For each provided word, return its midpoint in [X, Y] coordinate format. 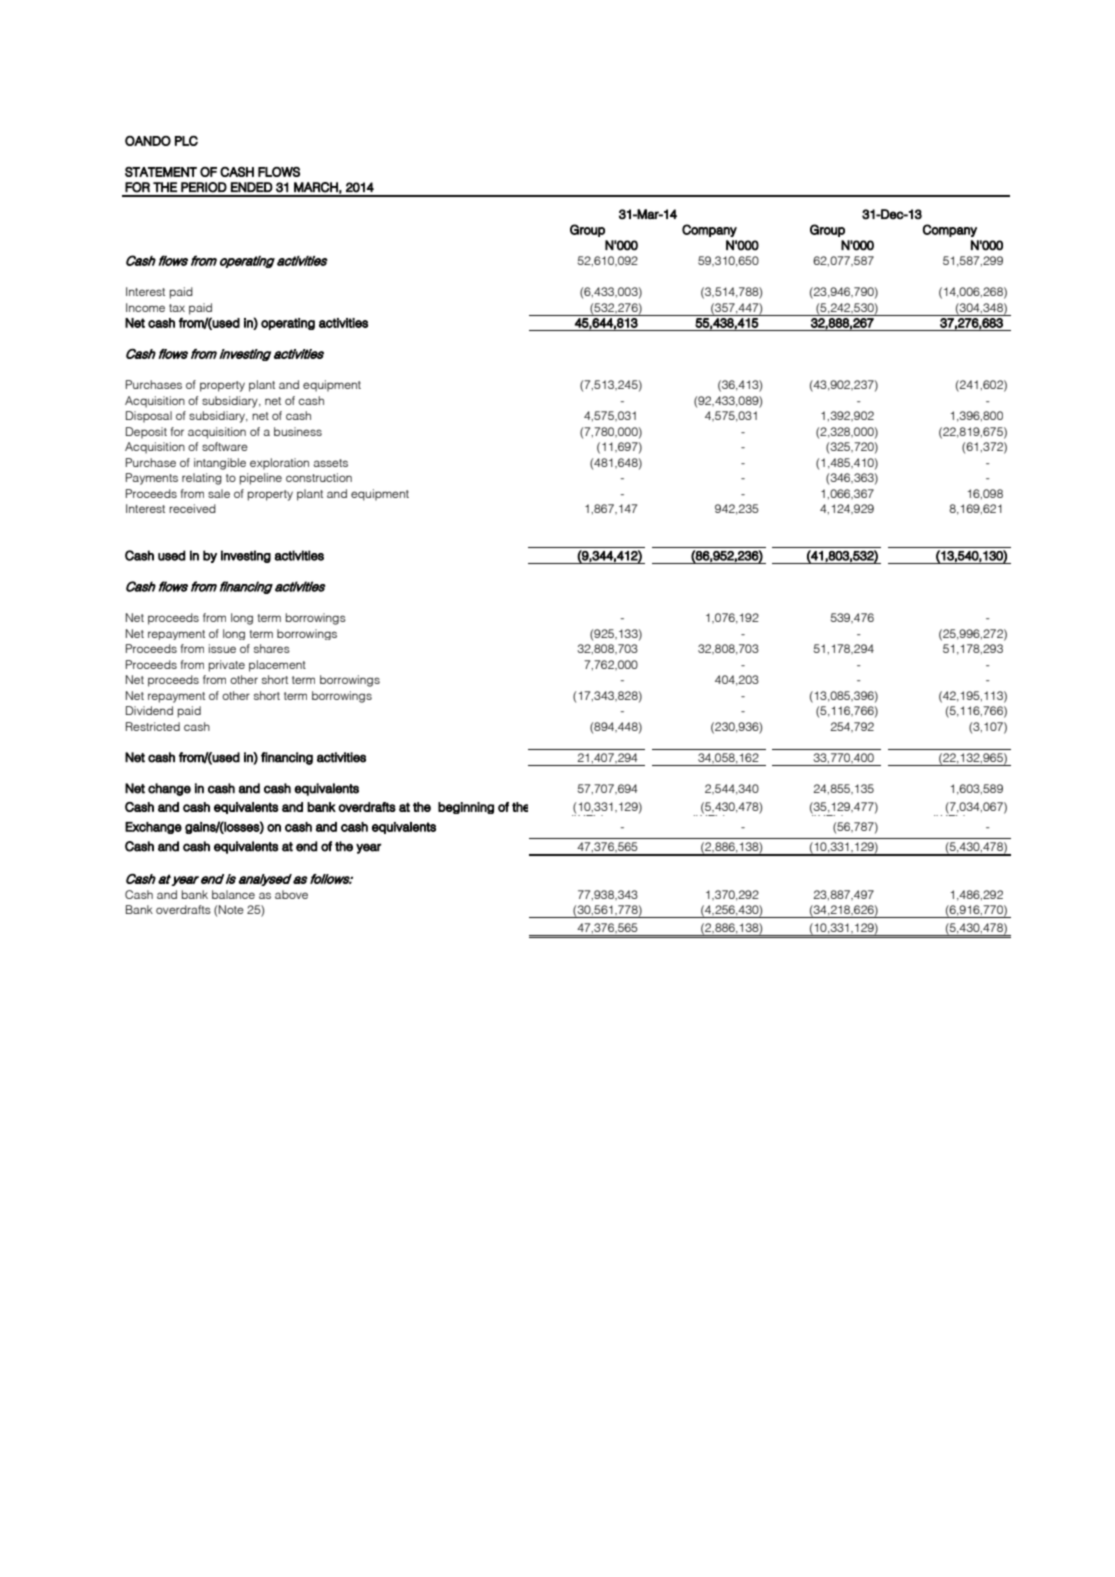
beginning [466, 808]
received [192, 508]
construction [319, 477]
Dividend [149, 710]
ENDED [252, 187]
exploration [279, 464]
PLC [186, 141]
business [298, 431]
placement [277, 666]
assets [331, 463]
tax [177, 308]
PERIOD [204, 187]
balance [233, 894]
